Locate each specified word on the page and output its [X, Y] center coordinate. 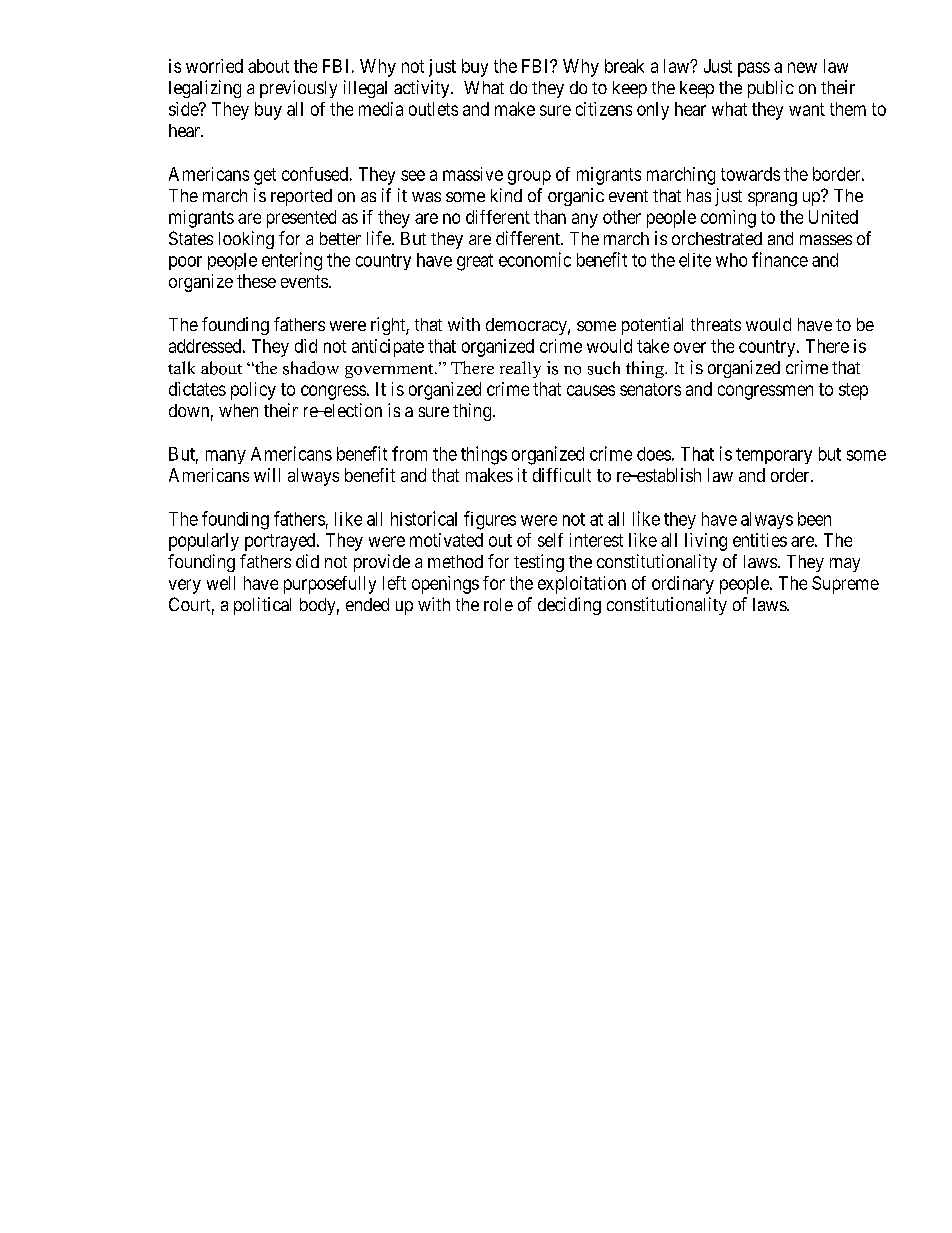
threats [716, 324]
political [262, 606]
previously [298, 89]
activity [423, 89]
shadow [311, 368]
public [771, 89]
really [520, 369]
